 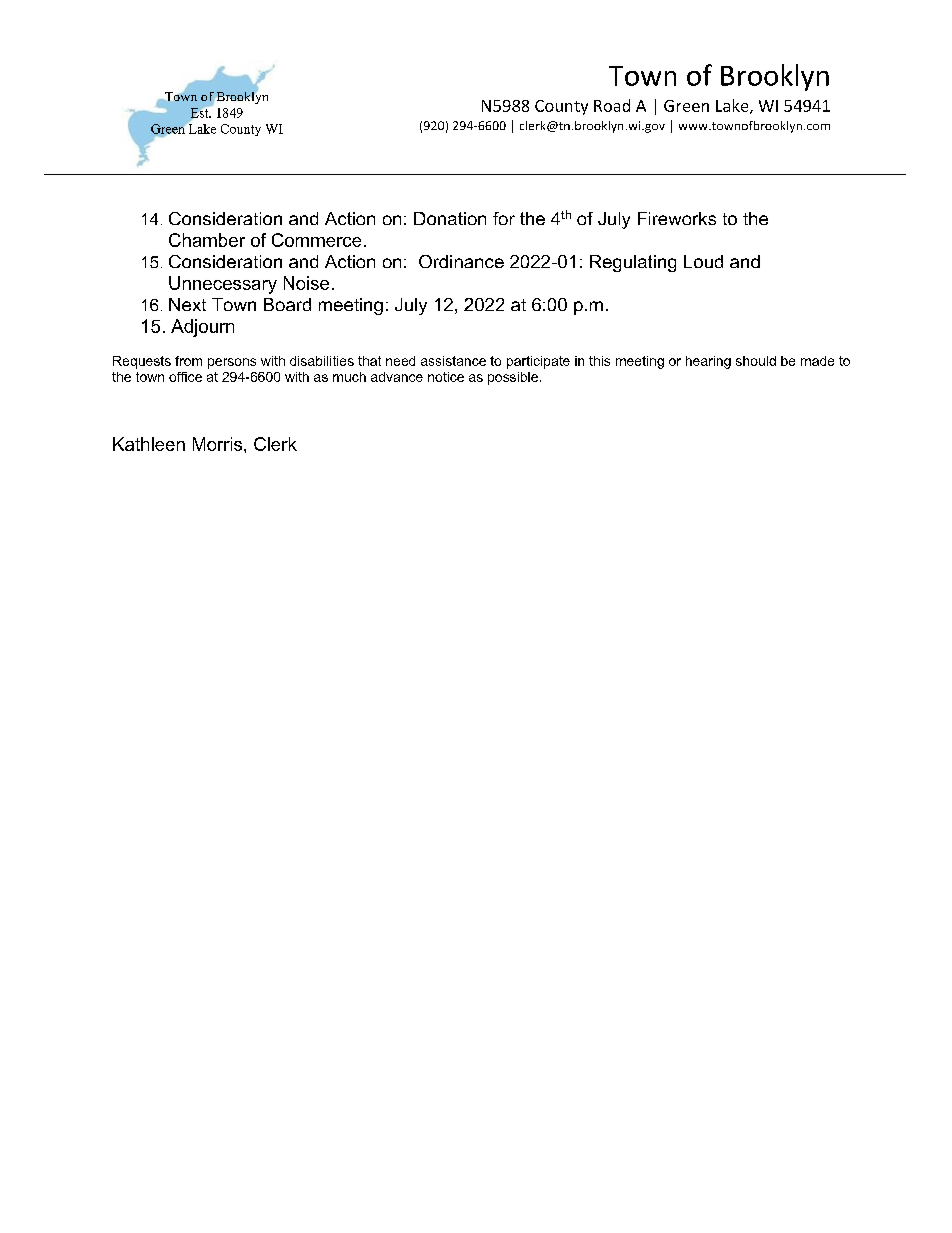 What do you see at coordinates (450, 218) in the screenshot?
I see `Donation` at bounding box center [450, 218].
